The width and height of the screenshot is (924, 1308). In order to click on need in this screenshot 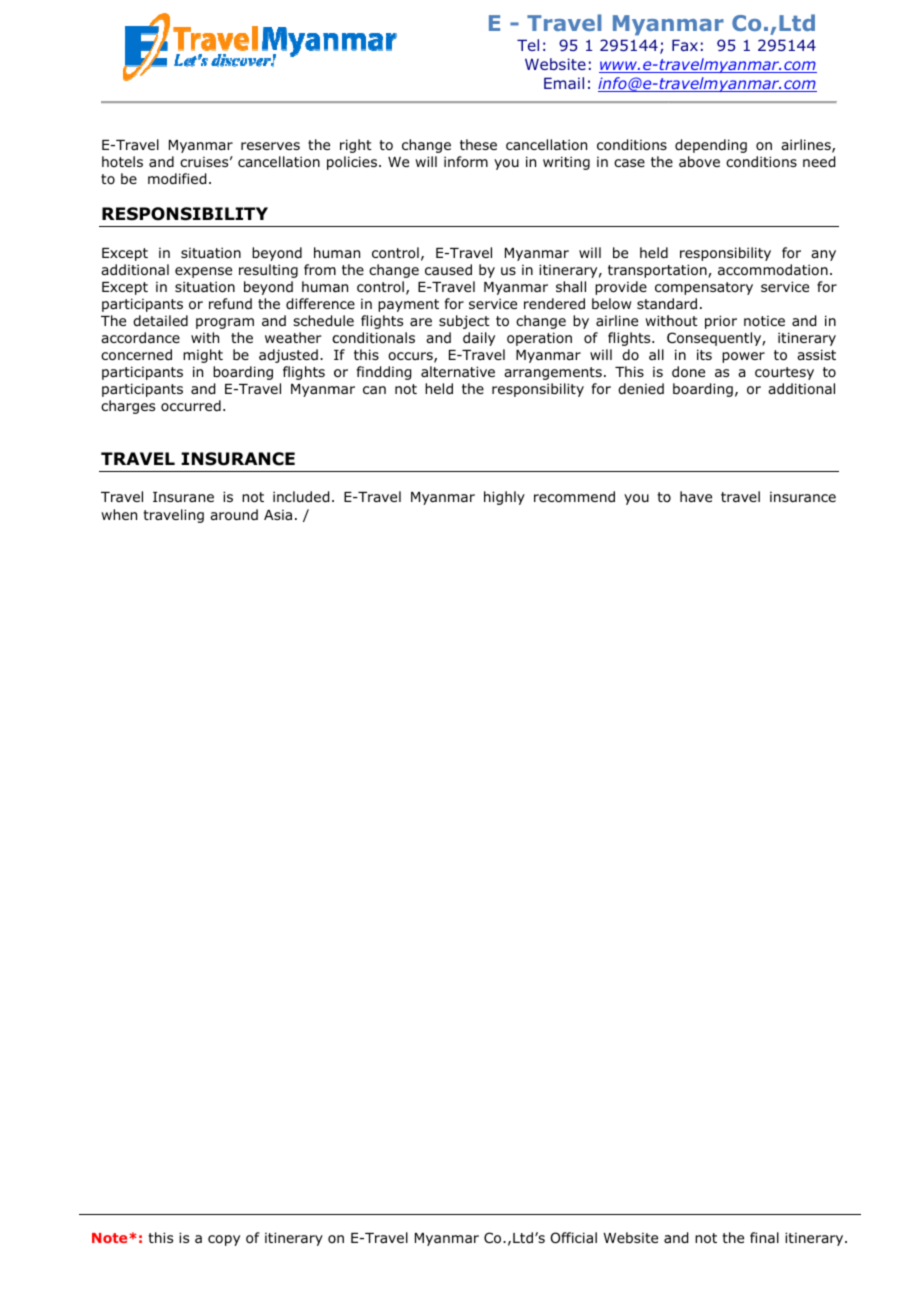, I will do `click(819, 162)`.
